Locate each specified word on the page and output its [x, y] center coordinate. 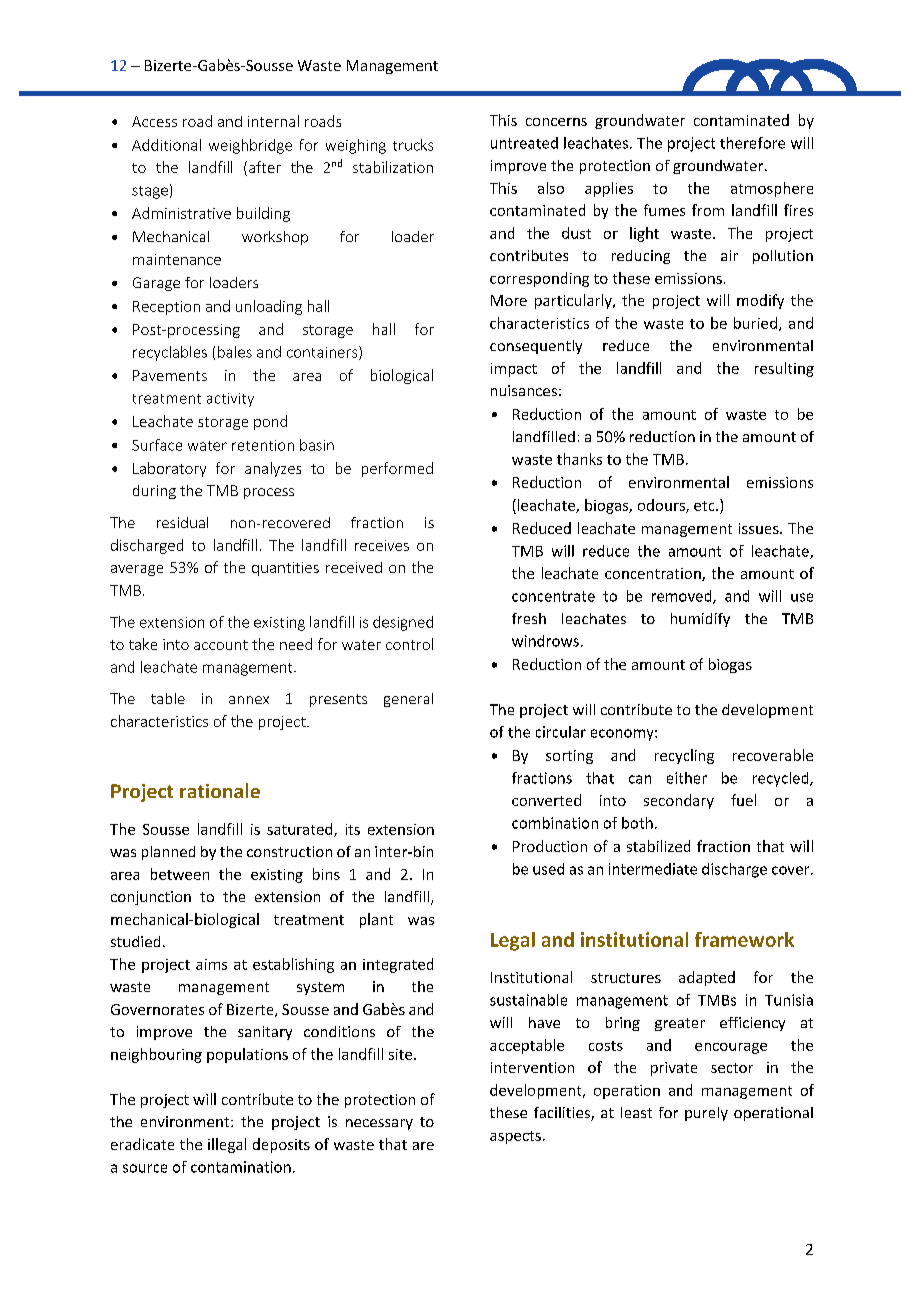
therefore [752, 143]
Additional [166, 145]
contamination [241, 1167]
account [221, 645]
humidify [700, 620]
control [409, 644]
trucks [413, 145]
